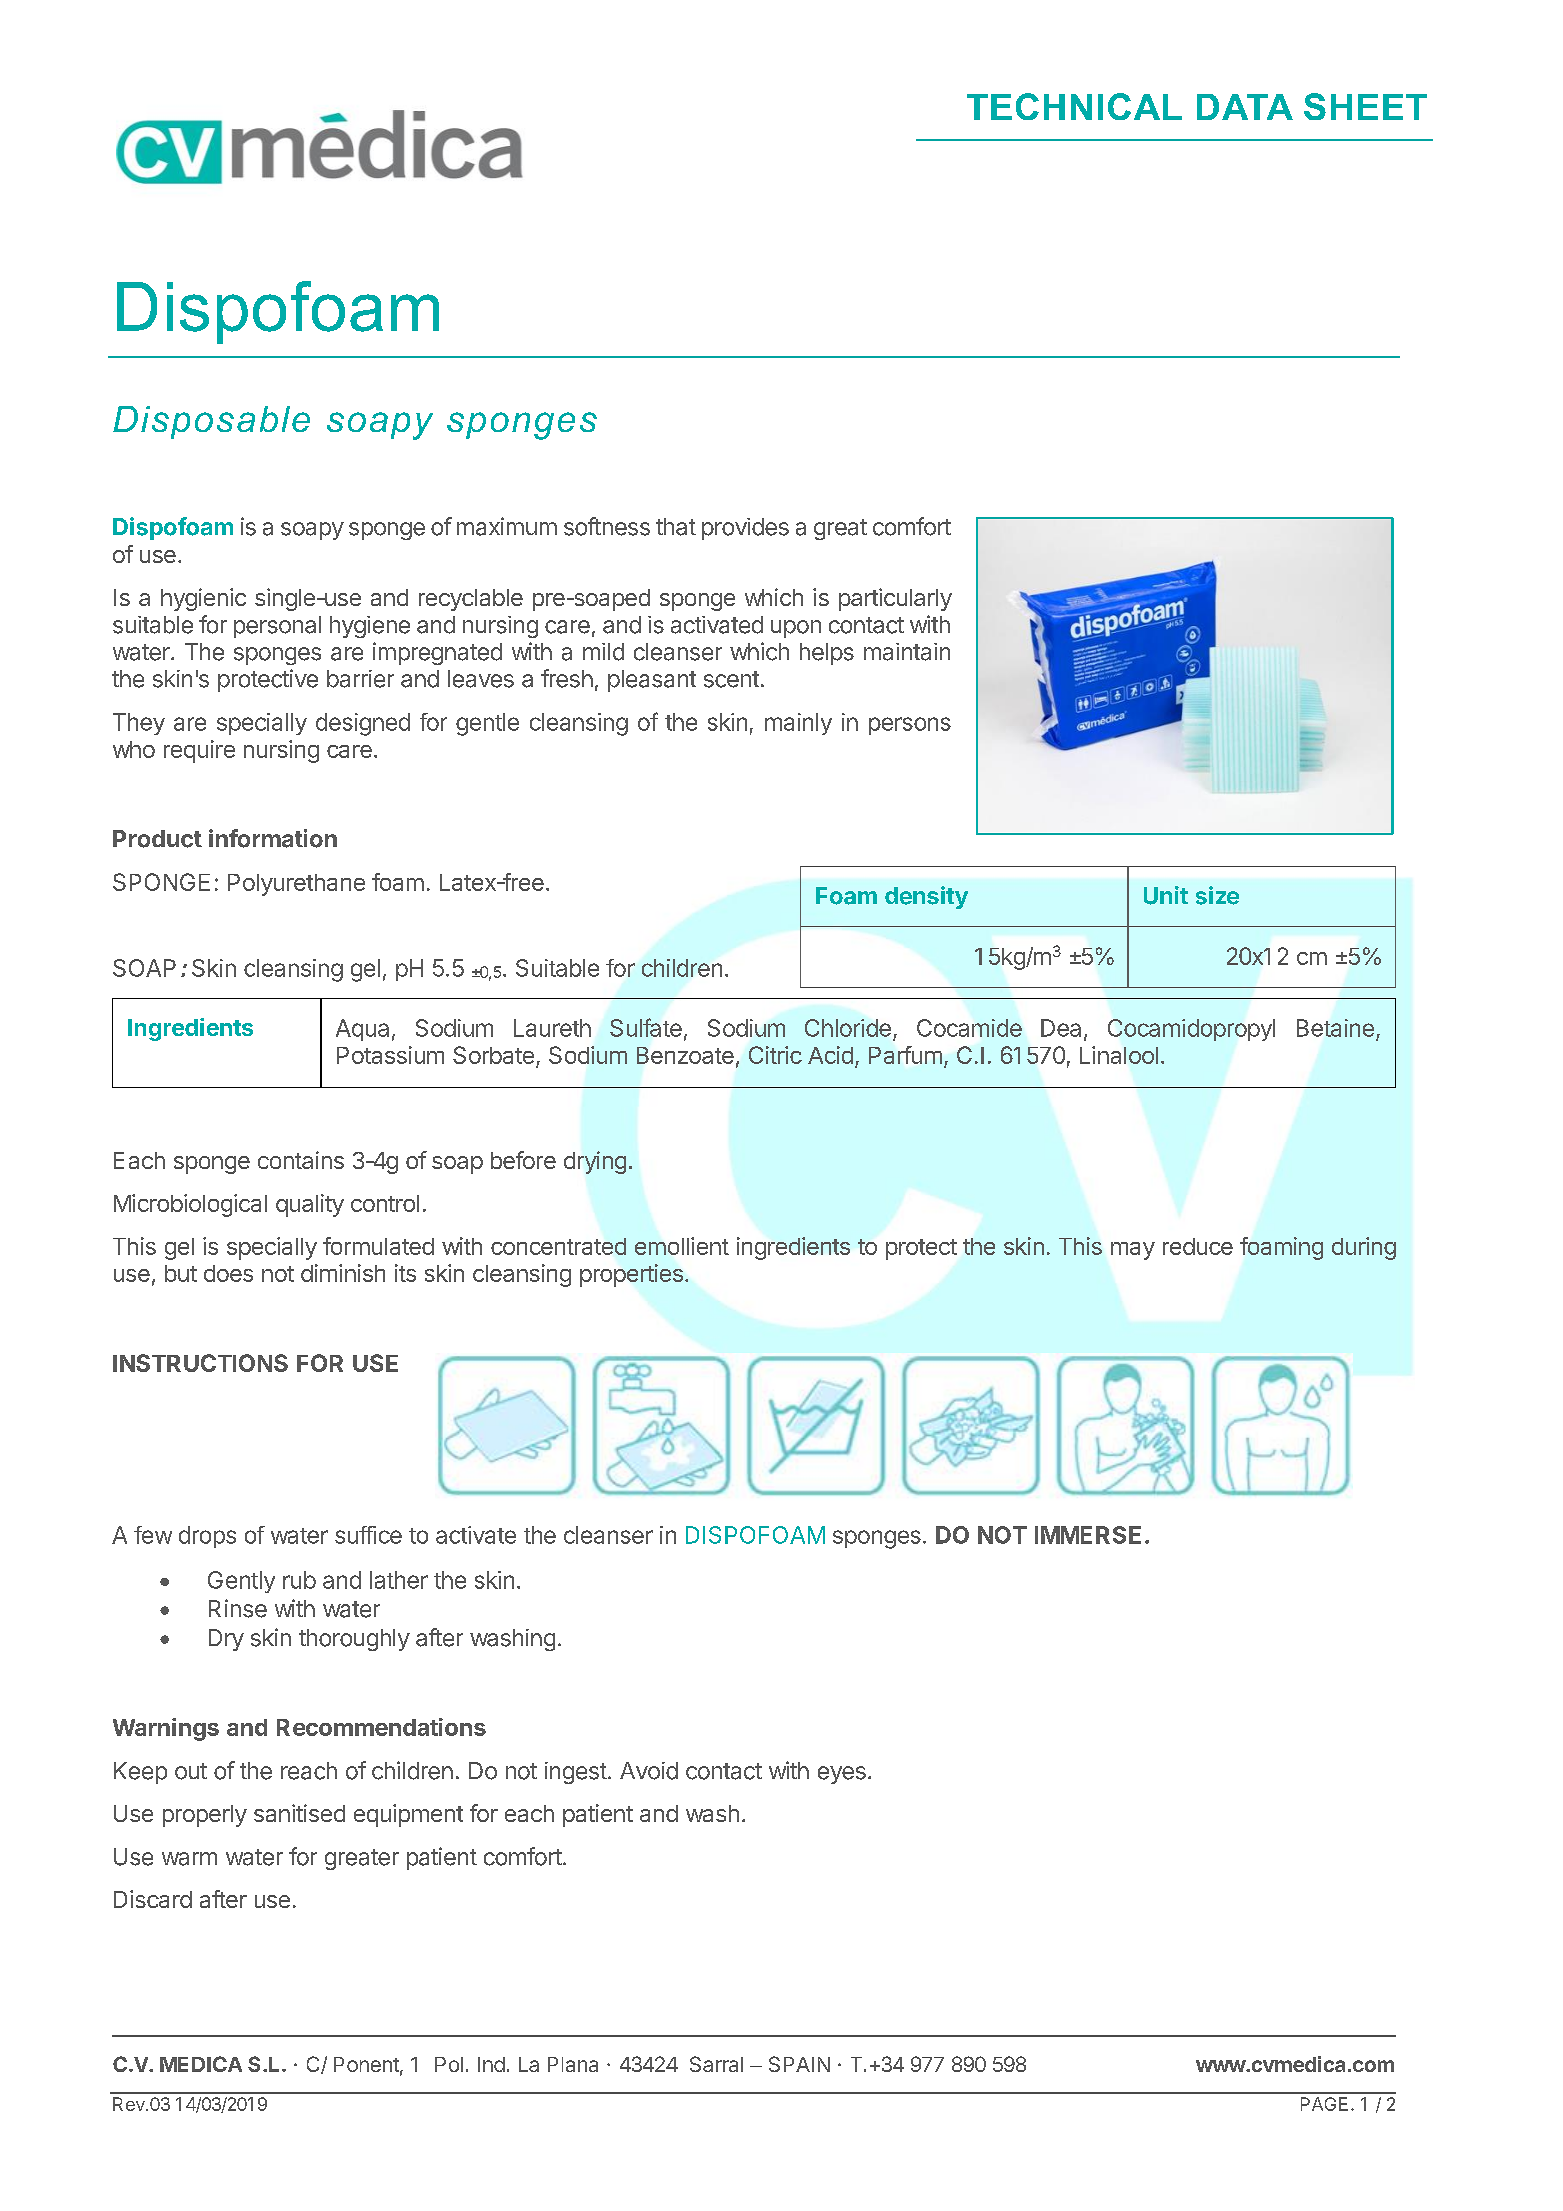 The image size is (1563, 2211). What do you see at coordinates (775, 1055) in the document?
I see `Citric` at bounding box center [775, 1055].
